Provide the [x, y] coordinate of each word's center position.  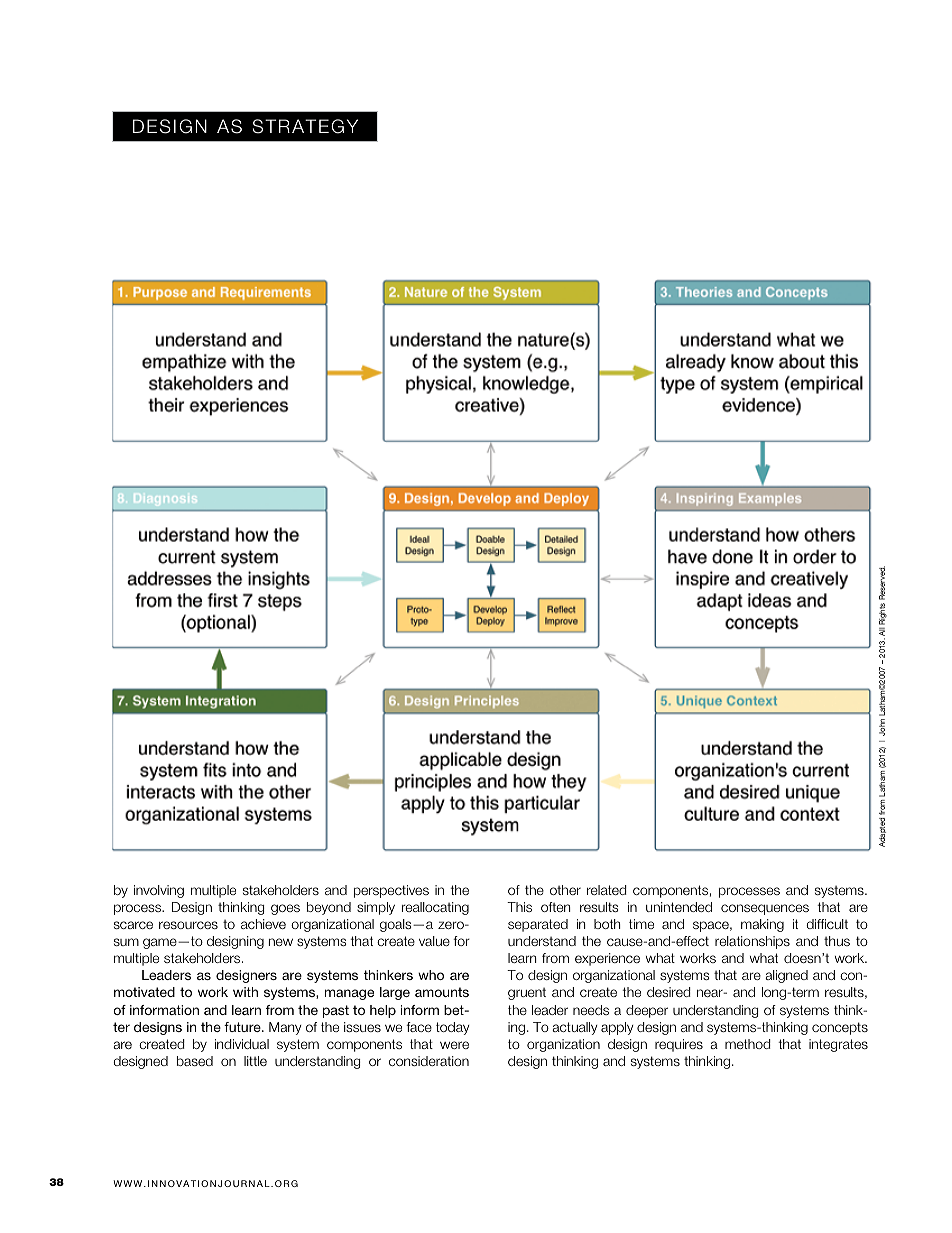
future [243, 1027]
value [434, 941]
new [281, 942]
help [383, 1011]
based [195, 1061]
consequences [765, 909]
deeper [647, 1011]
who [431, 975]
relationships [752, 942]
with [245, 992]
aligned [786, 976]
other [565, 890]
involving [159, 891]
